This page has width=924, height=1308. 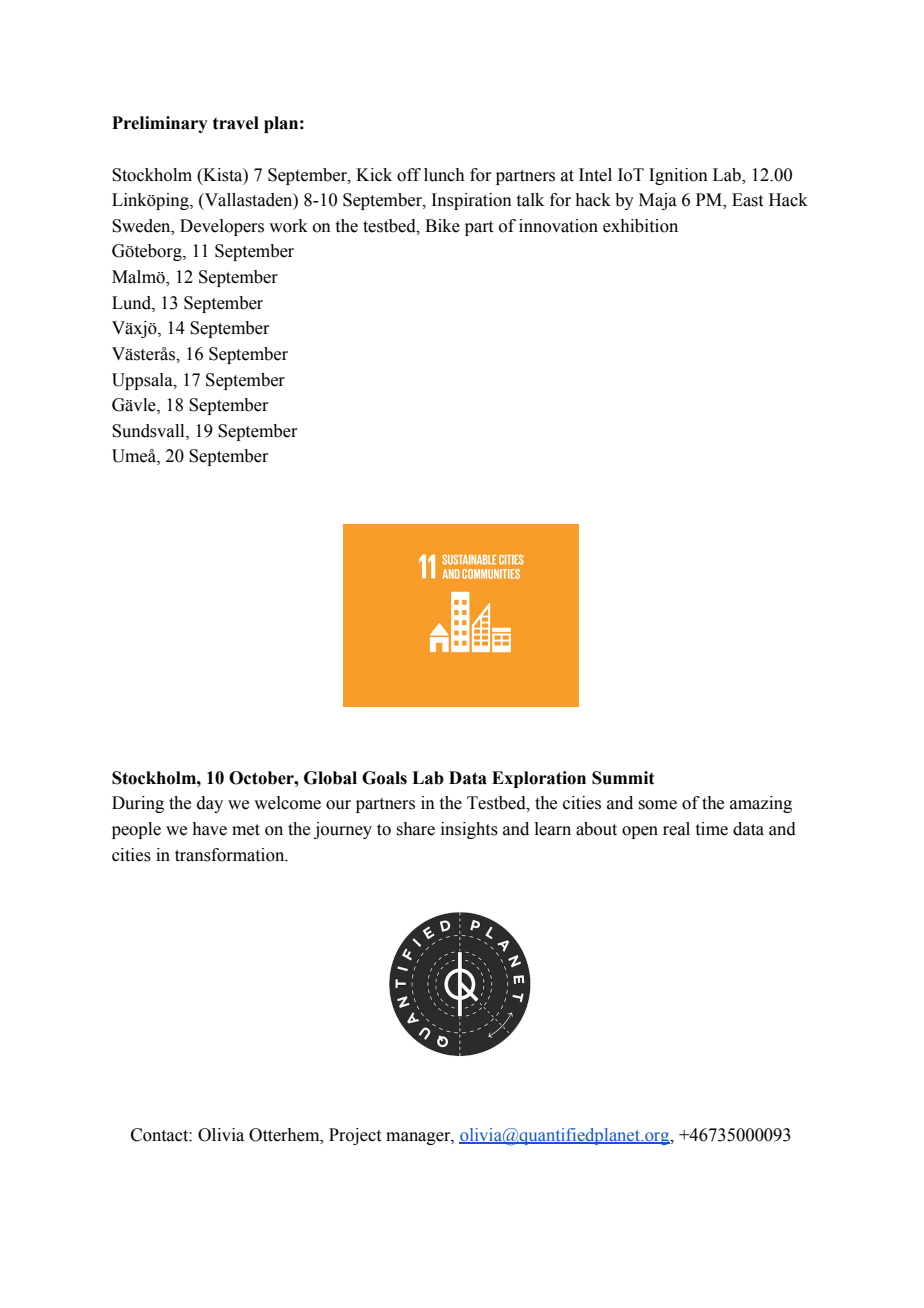 What do you see at coordinates (444, 175) in the page?
I see `lunch` at bounding box center [444, 175].
